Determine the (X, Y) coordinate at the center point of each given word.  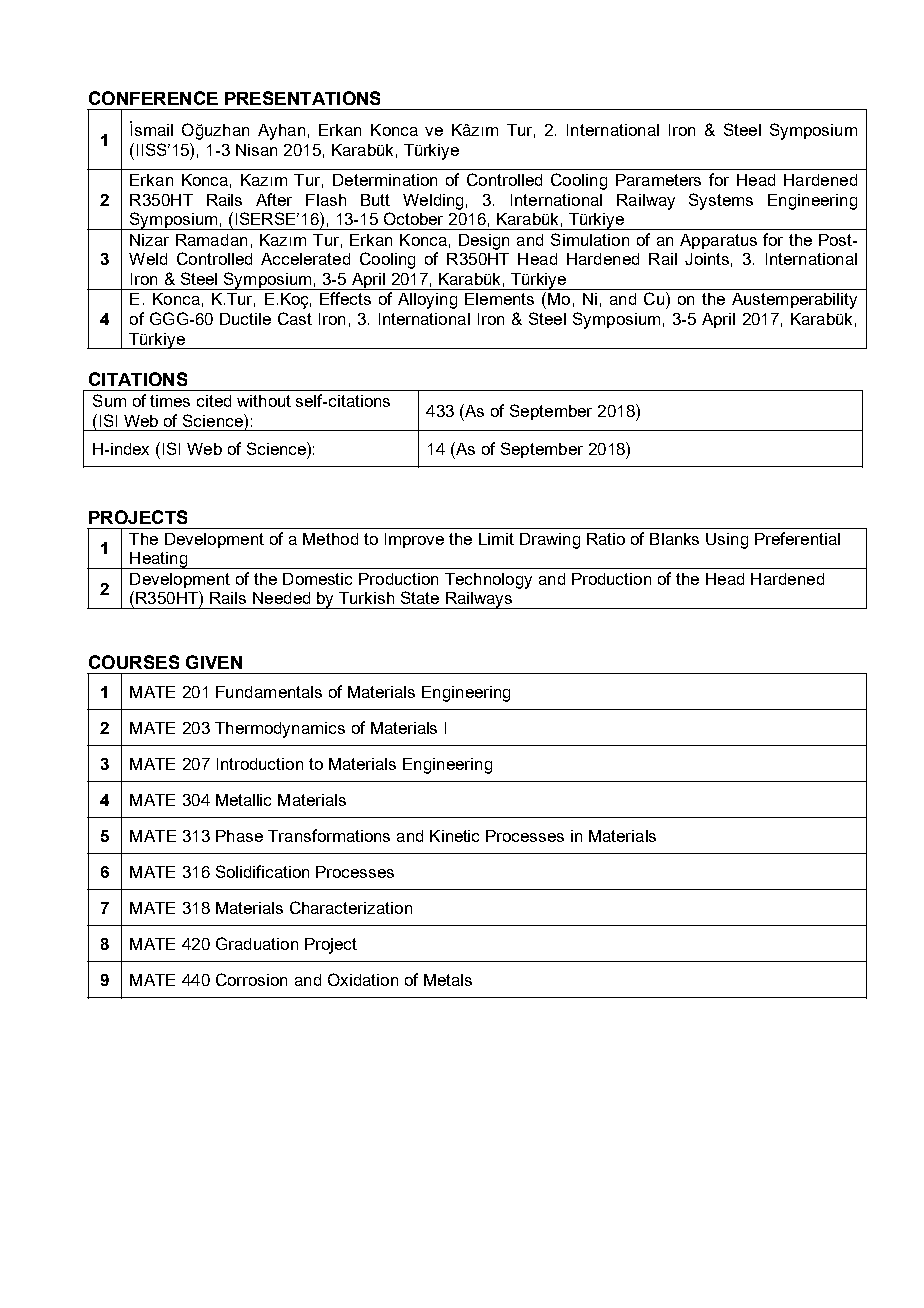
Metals (448, 980)
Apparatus (718, 241)
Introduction (260, 764)
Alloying (427, 301)
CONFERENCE (153, 98)
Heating (159, 560)
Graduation (257, 943)
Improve (414, 540)
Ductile (245, 319)
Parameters (658, 180)
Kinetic (454, 836)
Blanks (674, 539)
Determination (385, 180)
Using (727, 541)
